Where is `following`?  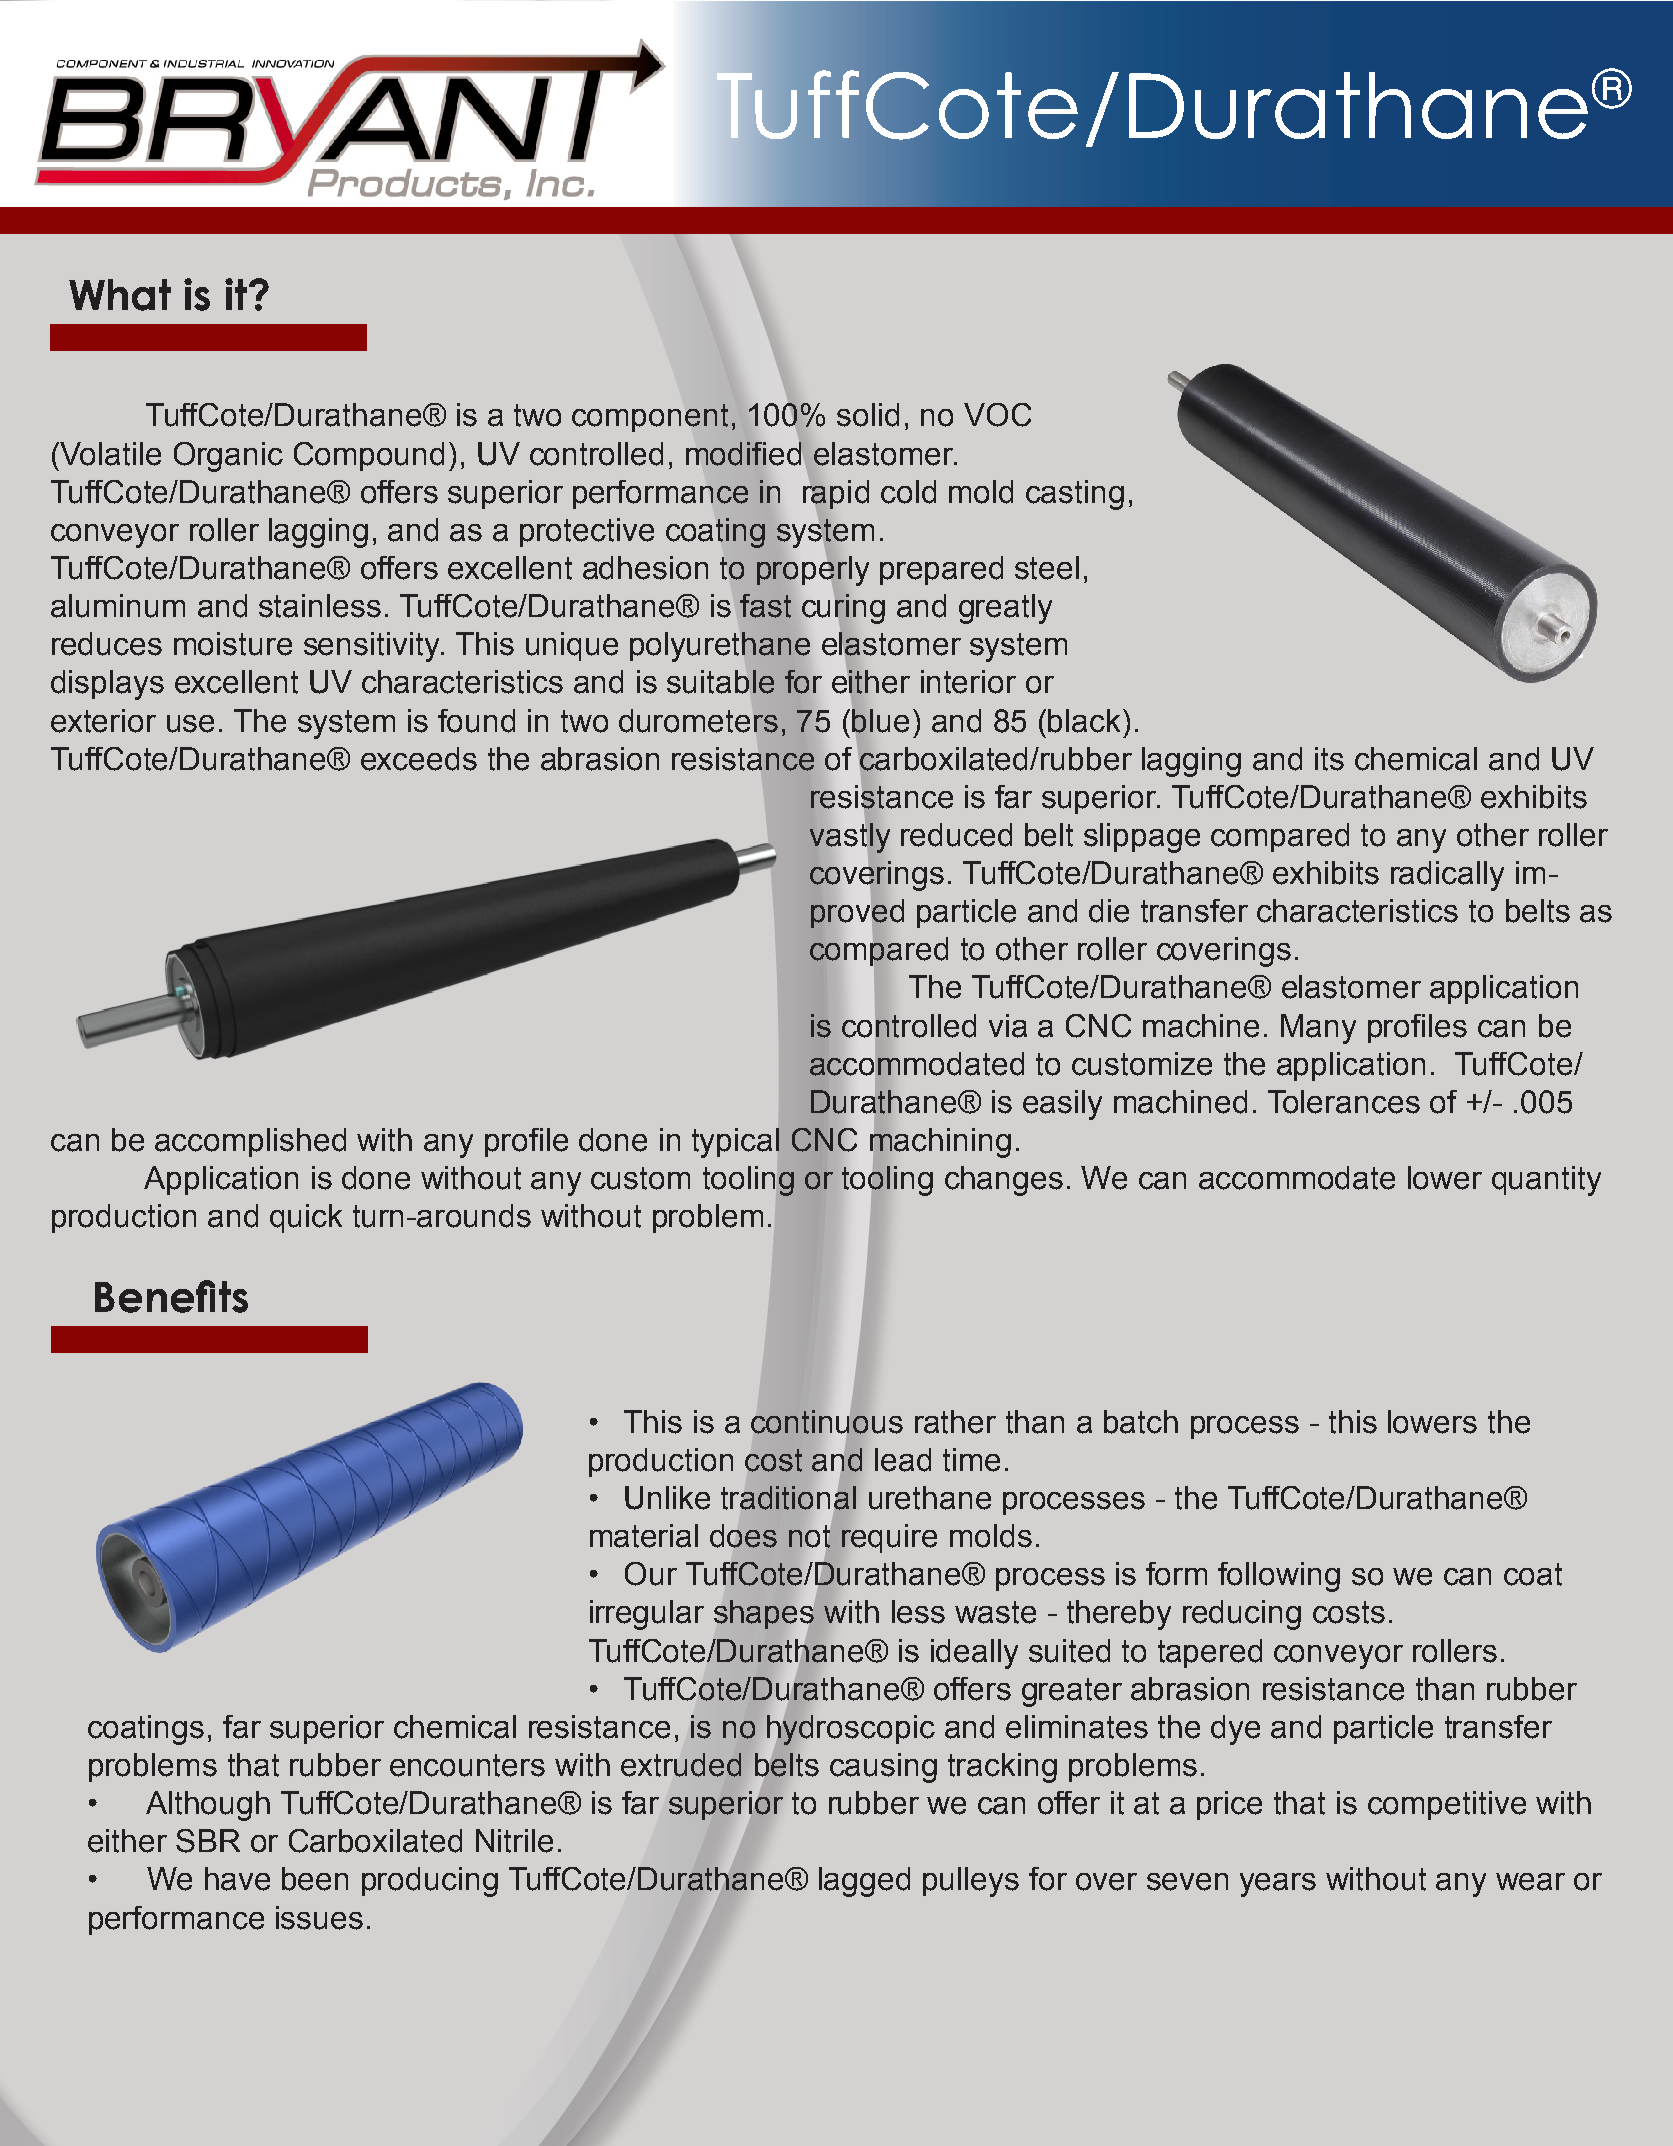 following is located at coordinates (1279, 1577).
